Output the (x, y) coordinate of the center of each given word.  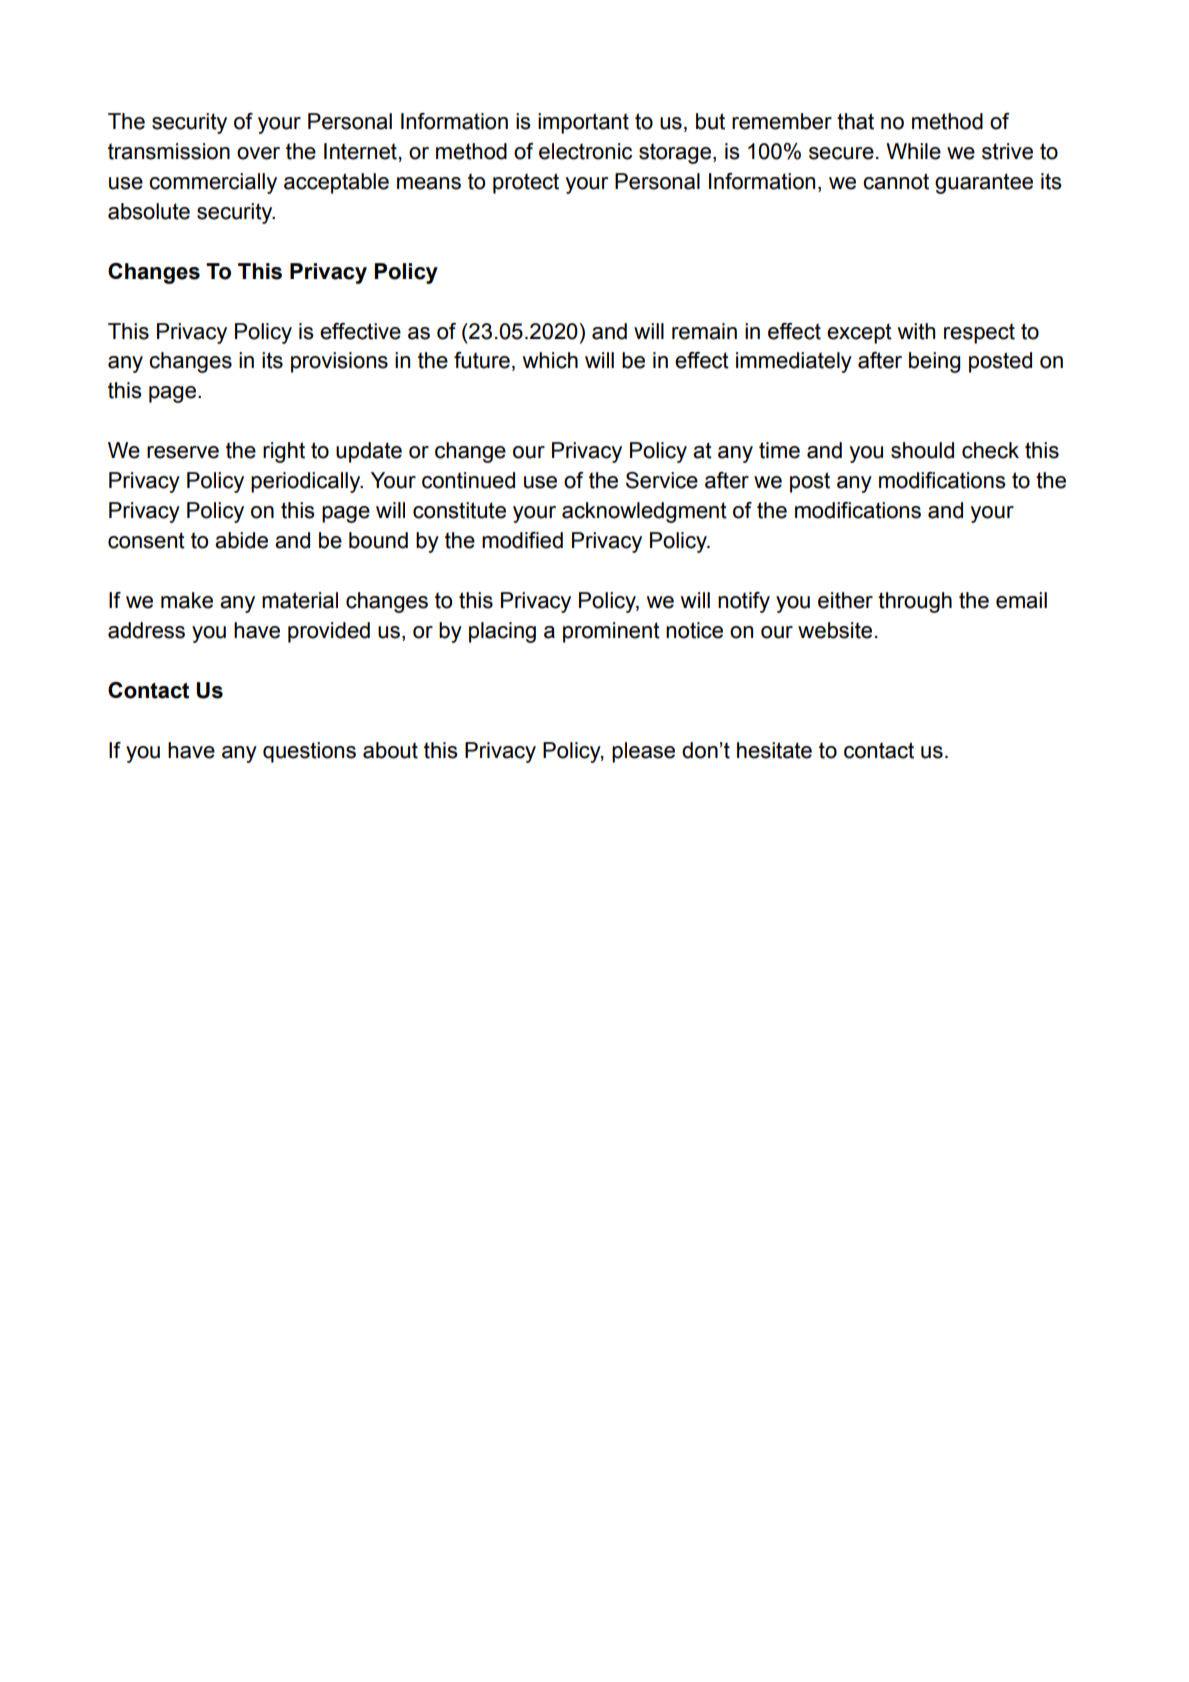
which (550, 360)
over (258, 153)
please (643, 752)
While (913, 151)
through (915, 602)
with (916, 331)
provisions (339, 362)
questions (309, 752)
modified (522, 540)
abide (241, 540)
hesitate (774, 750)
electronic (585, 151)
